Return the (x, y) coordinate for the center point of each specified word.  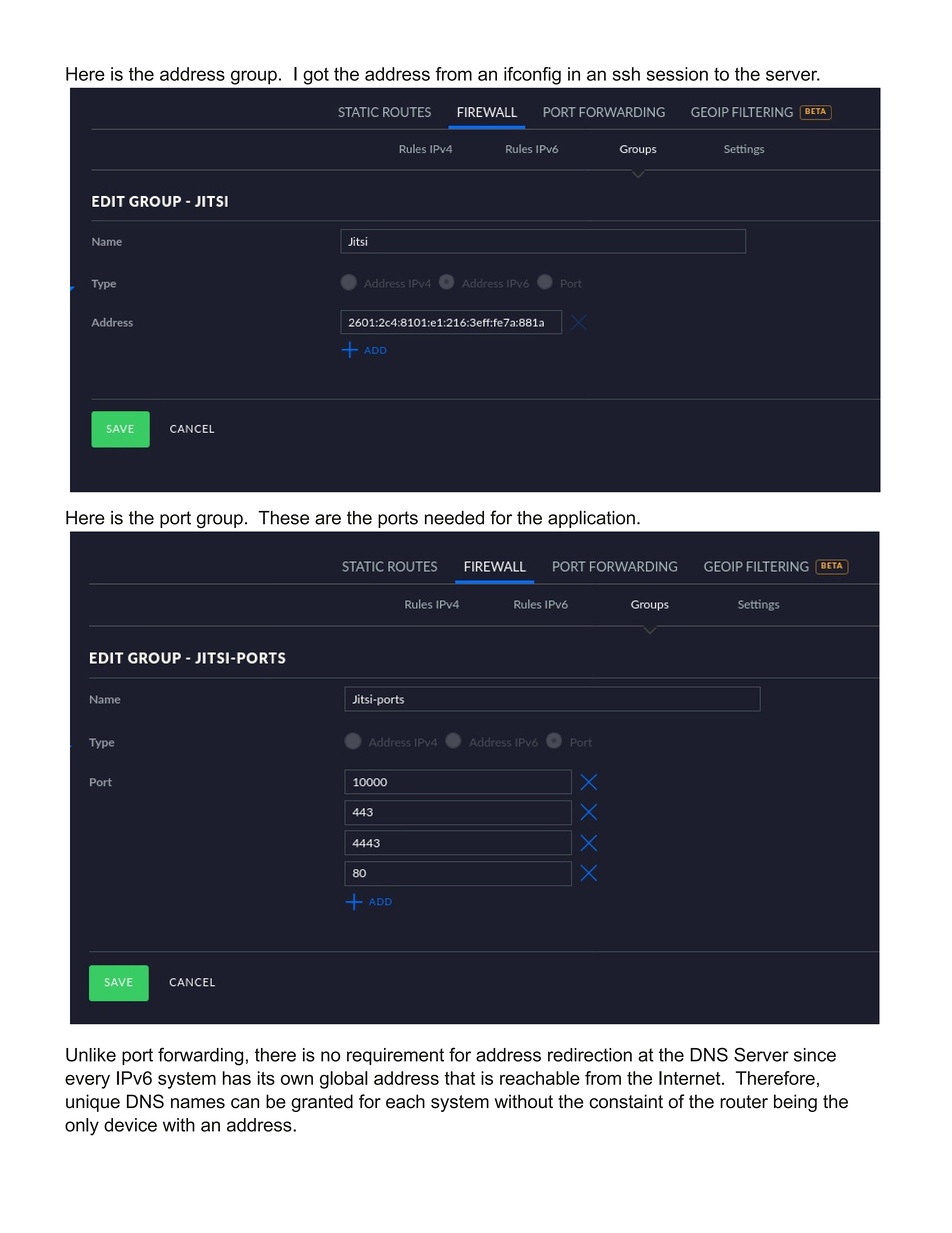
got (316, 76)
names (198, 1103)
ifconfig (532, 76)
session (677, 74)
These (283, 518)
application (591, 519)
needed (454, 518)
